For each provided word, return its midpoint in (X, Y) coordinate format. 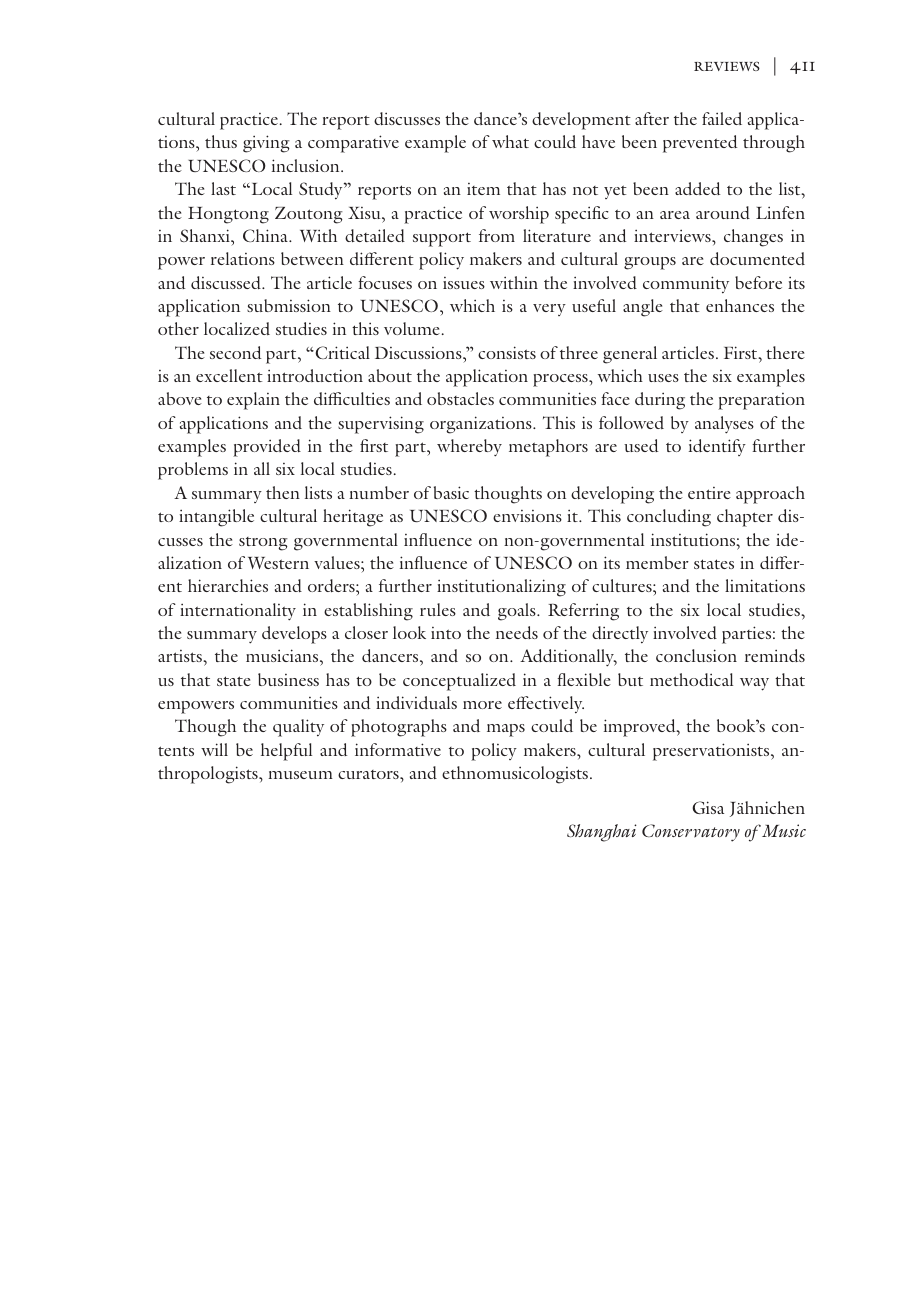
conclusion (696, 655)
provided (267, 448)
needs (517, 632)
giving (266, 144)
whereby (469, 448)
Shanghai (602, 833)
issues (464, 283)
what (510, 141)
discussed (227, 282)
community (686, 285)
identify (717, 447)
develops (294, 635)
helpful (286, 752)
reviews (727, 66)
